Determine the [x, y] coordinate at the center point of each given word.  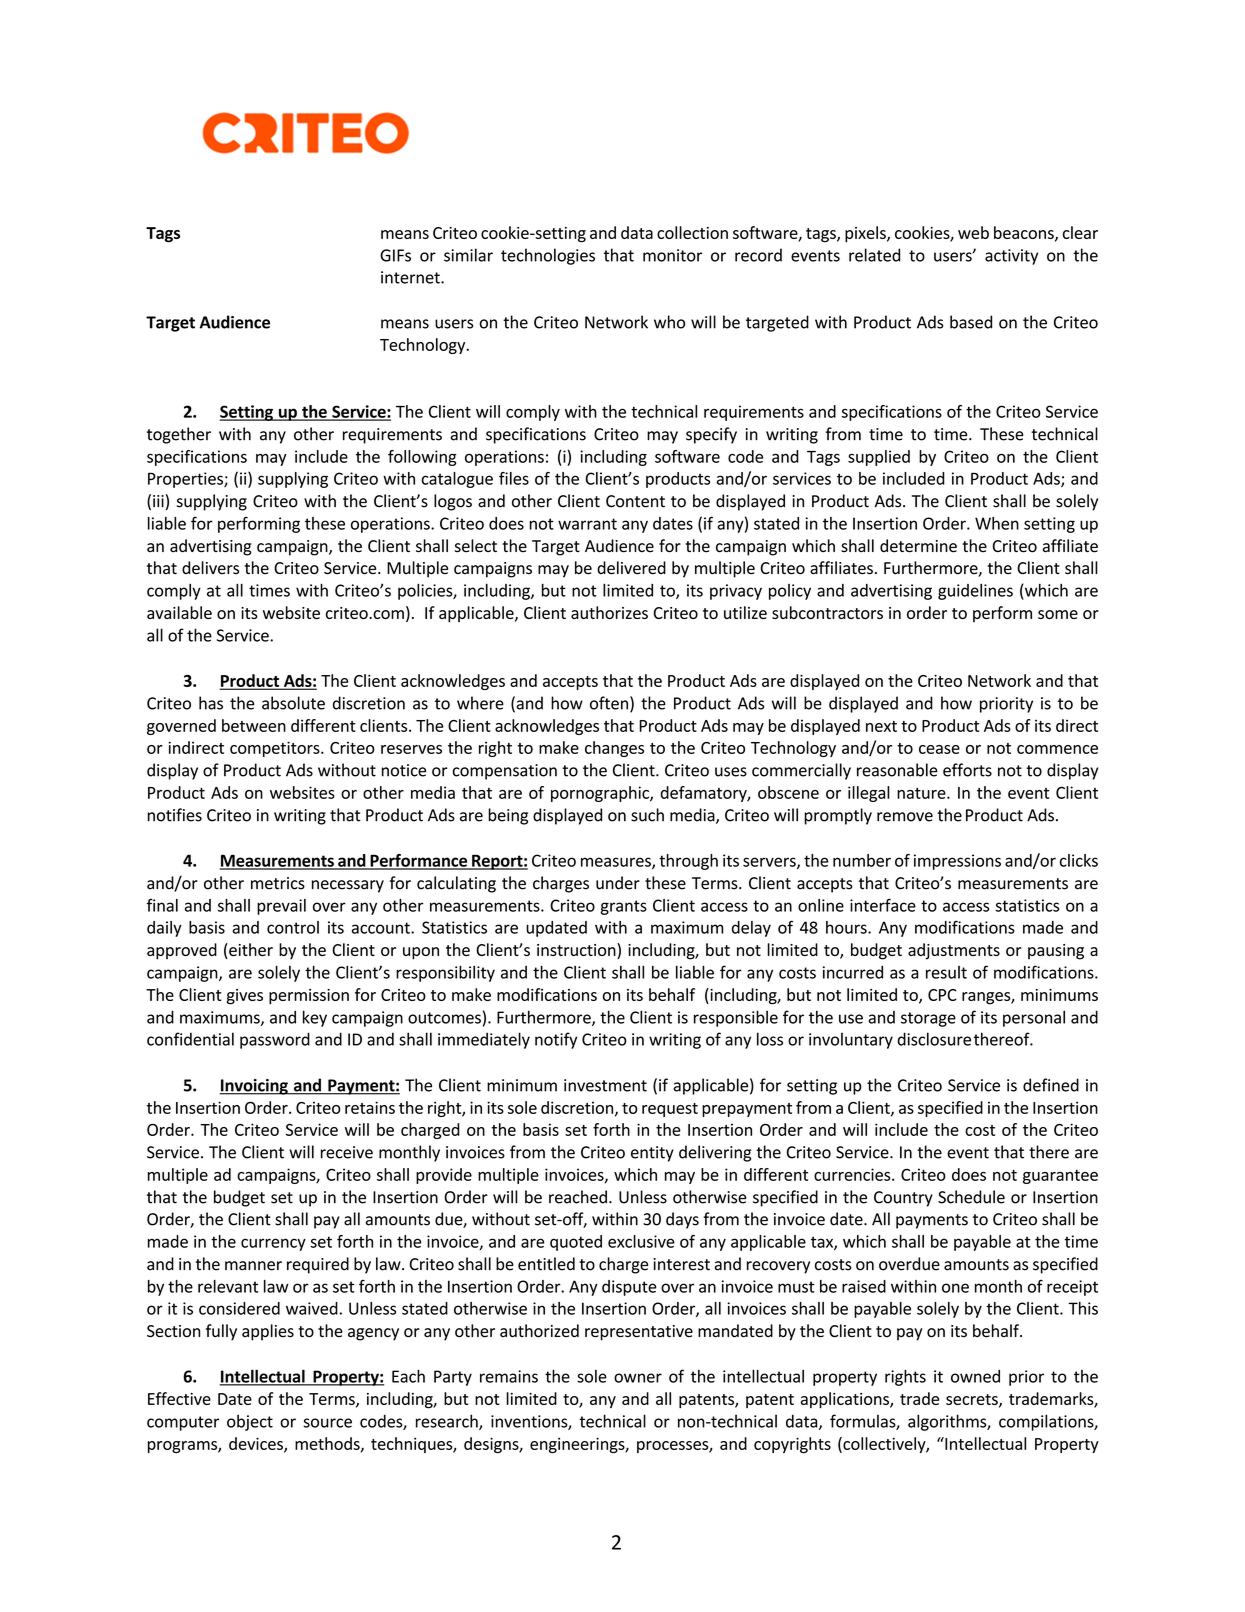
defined [1051, 1085]
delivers [210, 568]
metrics [278, 883]
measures [617, 863]
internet [411, 277]
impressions [957, 862]
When [997, 523]
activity [1011, 257]
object [250, 1422]
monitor [672, 255]
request [670, 1110]
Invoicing [254, 1087]
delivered [631, 568]
